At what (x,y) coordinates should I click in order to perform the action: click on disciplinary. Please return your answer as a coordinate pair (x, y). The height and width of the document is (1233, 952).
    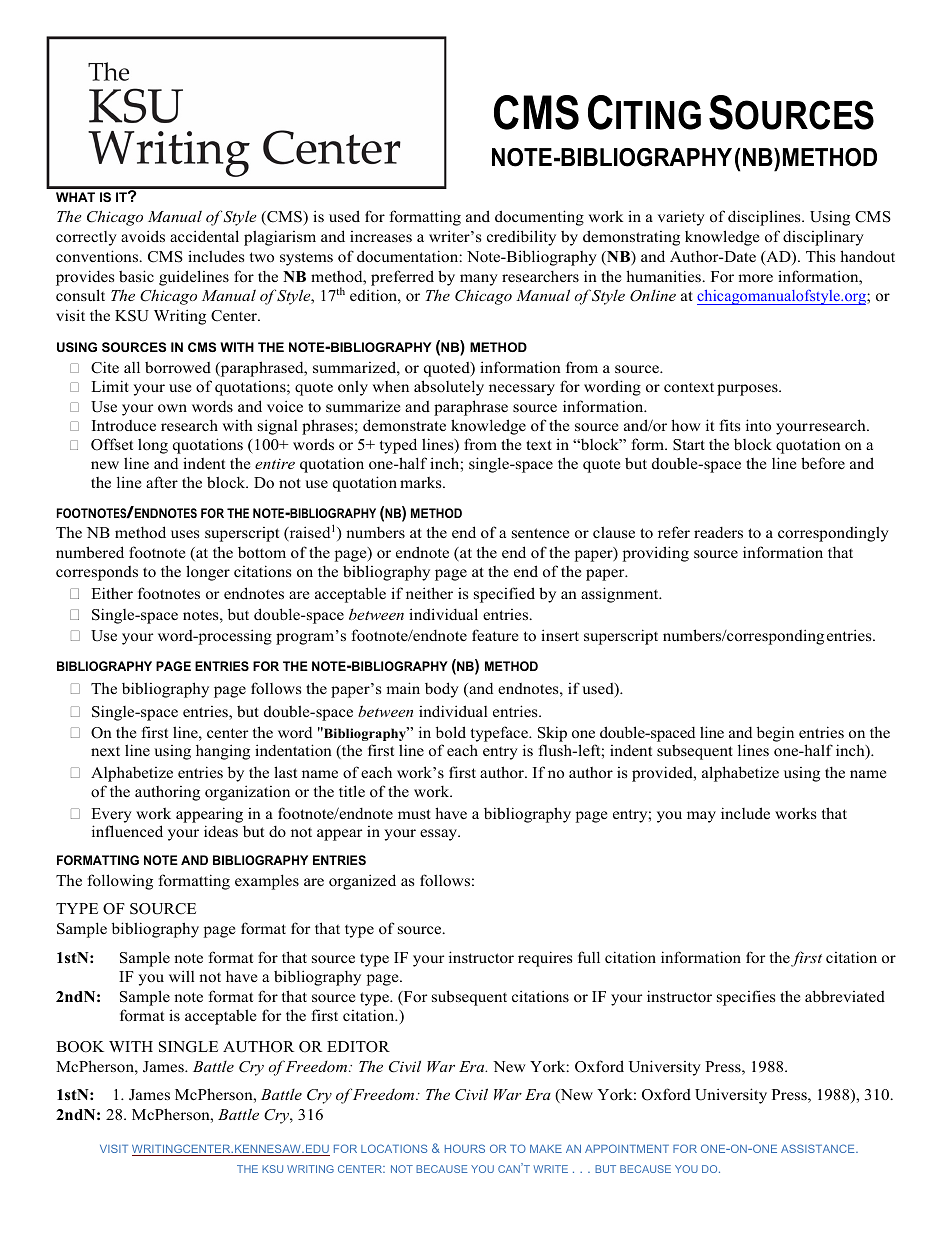
    Looking at the image, I should click on (823, 238).
